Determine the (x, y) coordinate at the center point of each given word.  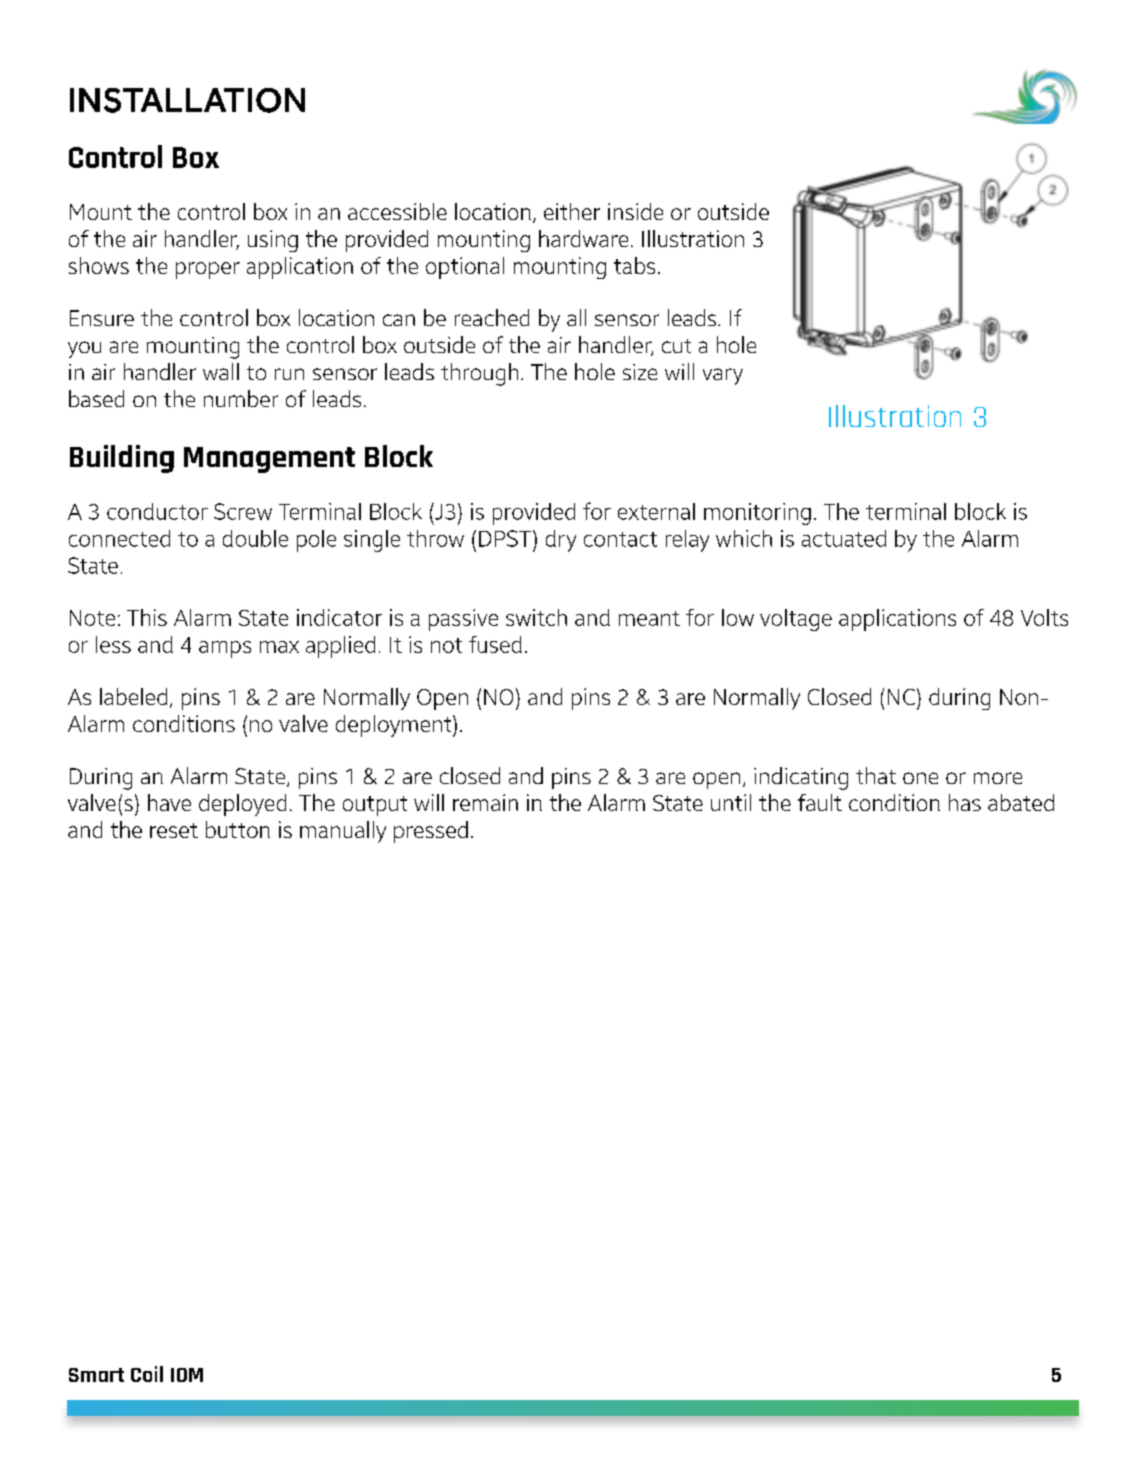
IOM (187, 1375)
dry (561, 541)
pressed (431, 832)
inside (635, 211)
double (255, 538)
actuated (844, 538)
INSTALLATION (187, 100)
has (965, 802)
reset (174, 830)
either (572, 211)
